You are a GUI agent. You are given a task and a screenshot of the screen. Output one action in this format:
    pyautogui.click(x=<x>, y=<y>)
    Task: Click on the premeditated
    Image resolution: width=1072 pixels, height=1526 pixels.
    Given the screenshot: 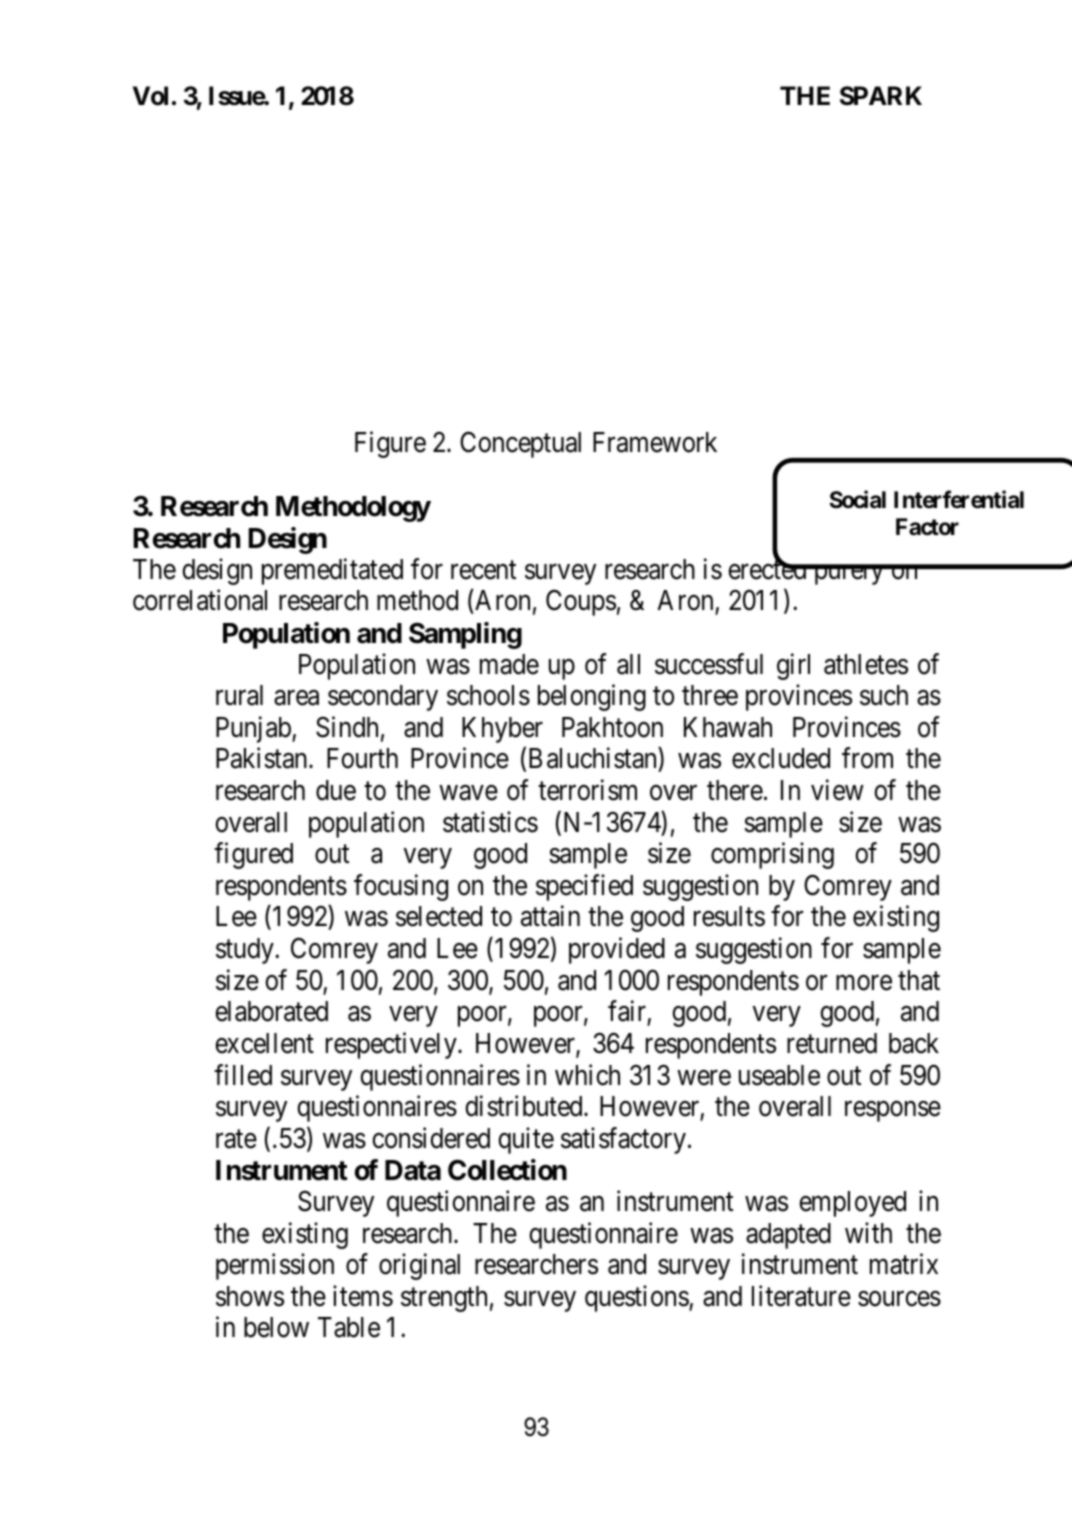 What is the action you would take?
    pyautogui.click(x=332, y=571)
